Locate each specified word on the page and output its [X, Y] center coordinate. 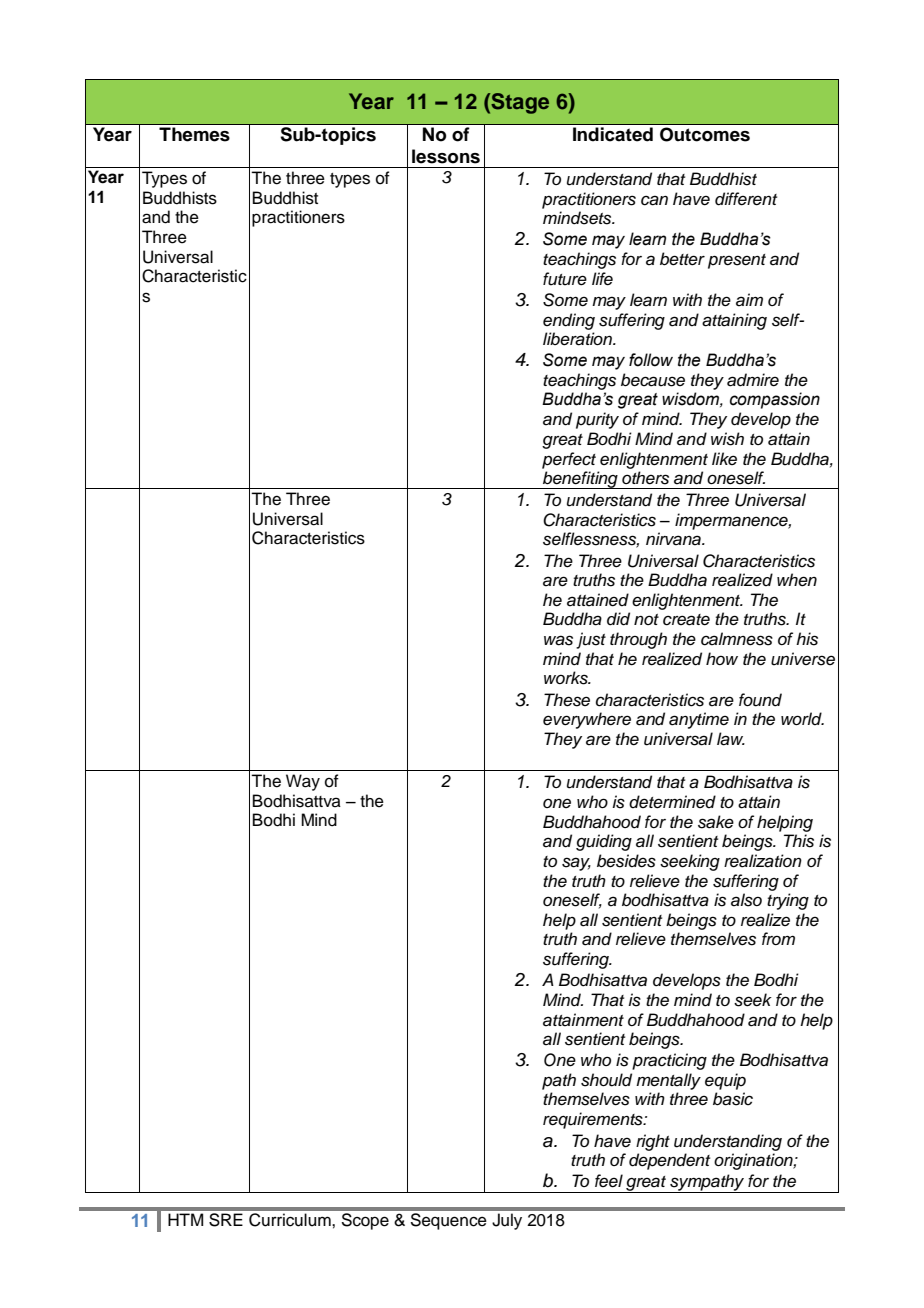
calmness [737, 639]
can [654, 200]
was [558, 640]
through [638, 640]
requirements [594, 1120]
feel [609, 1181]
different [746, 199]
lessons [446, 156]
